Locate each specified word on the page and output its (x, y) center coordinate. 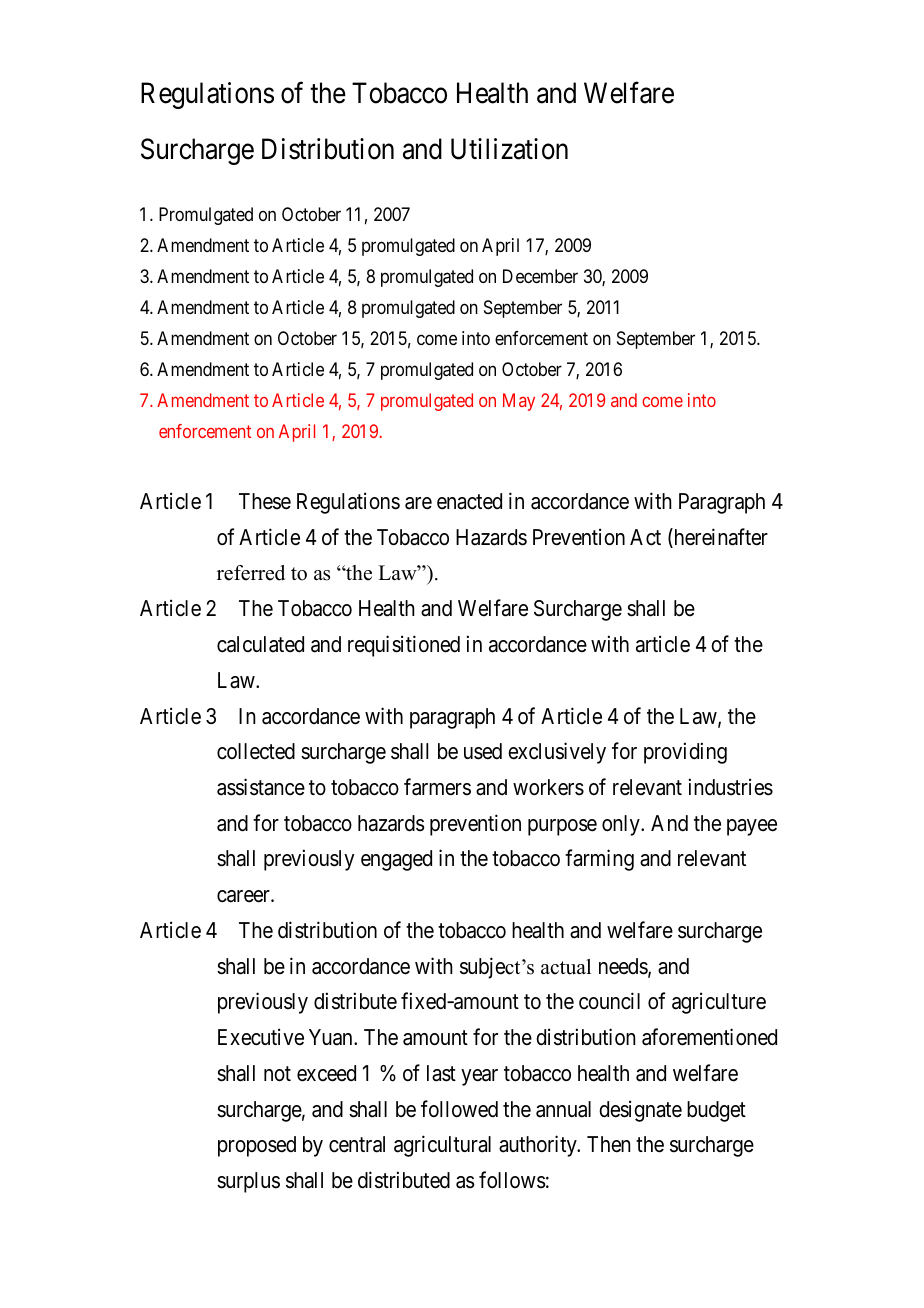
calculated (260, 644)
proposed (257, 1146)
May (519, 402)
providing (685, 753)
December (540, 276)
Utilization (509, 149)
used (483, 751)
